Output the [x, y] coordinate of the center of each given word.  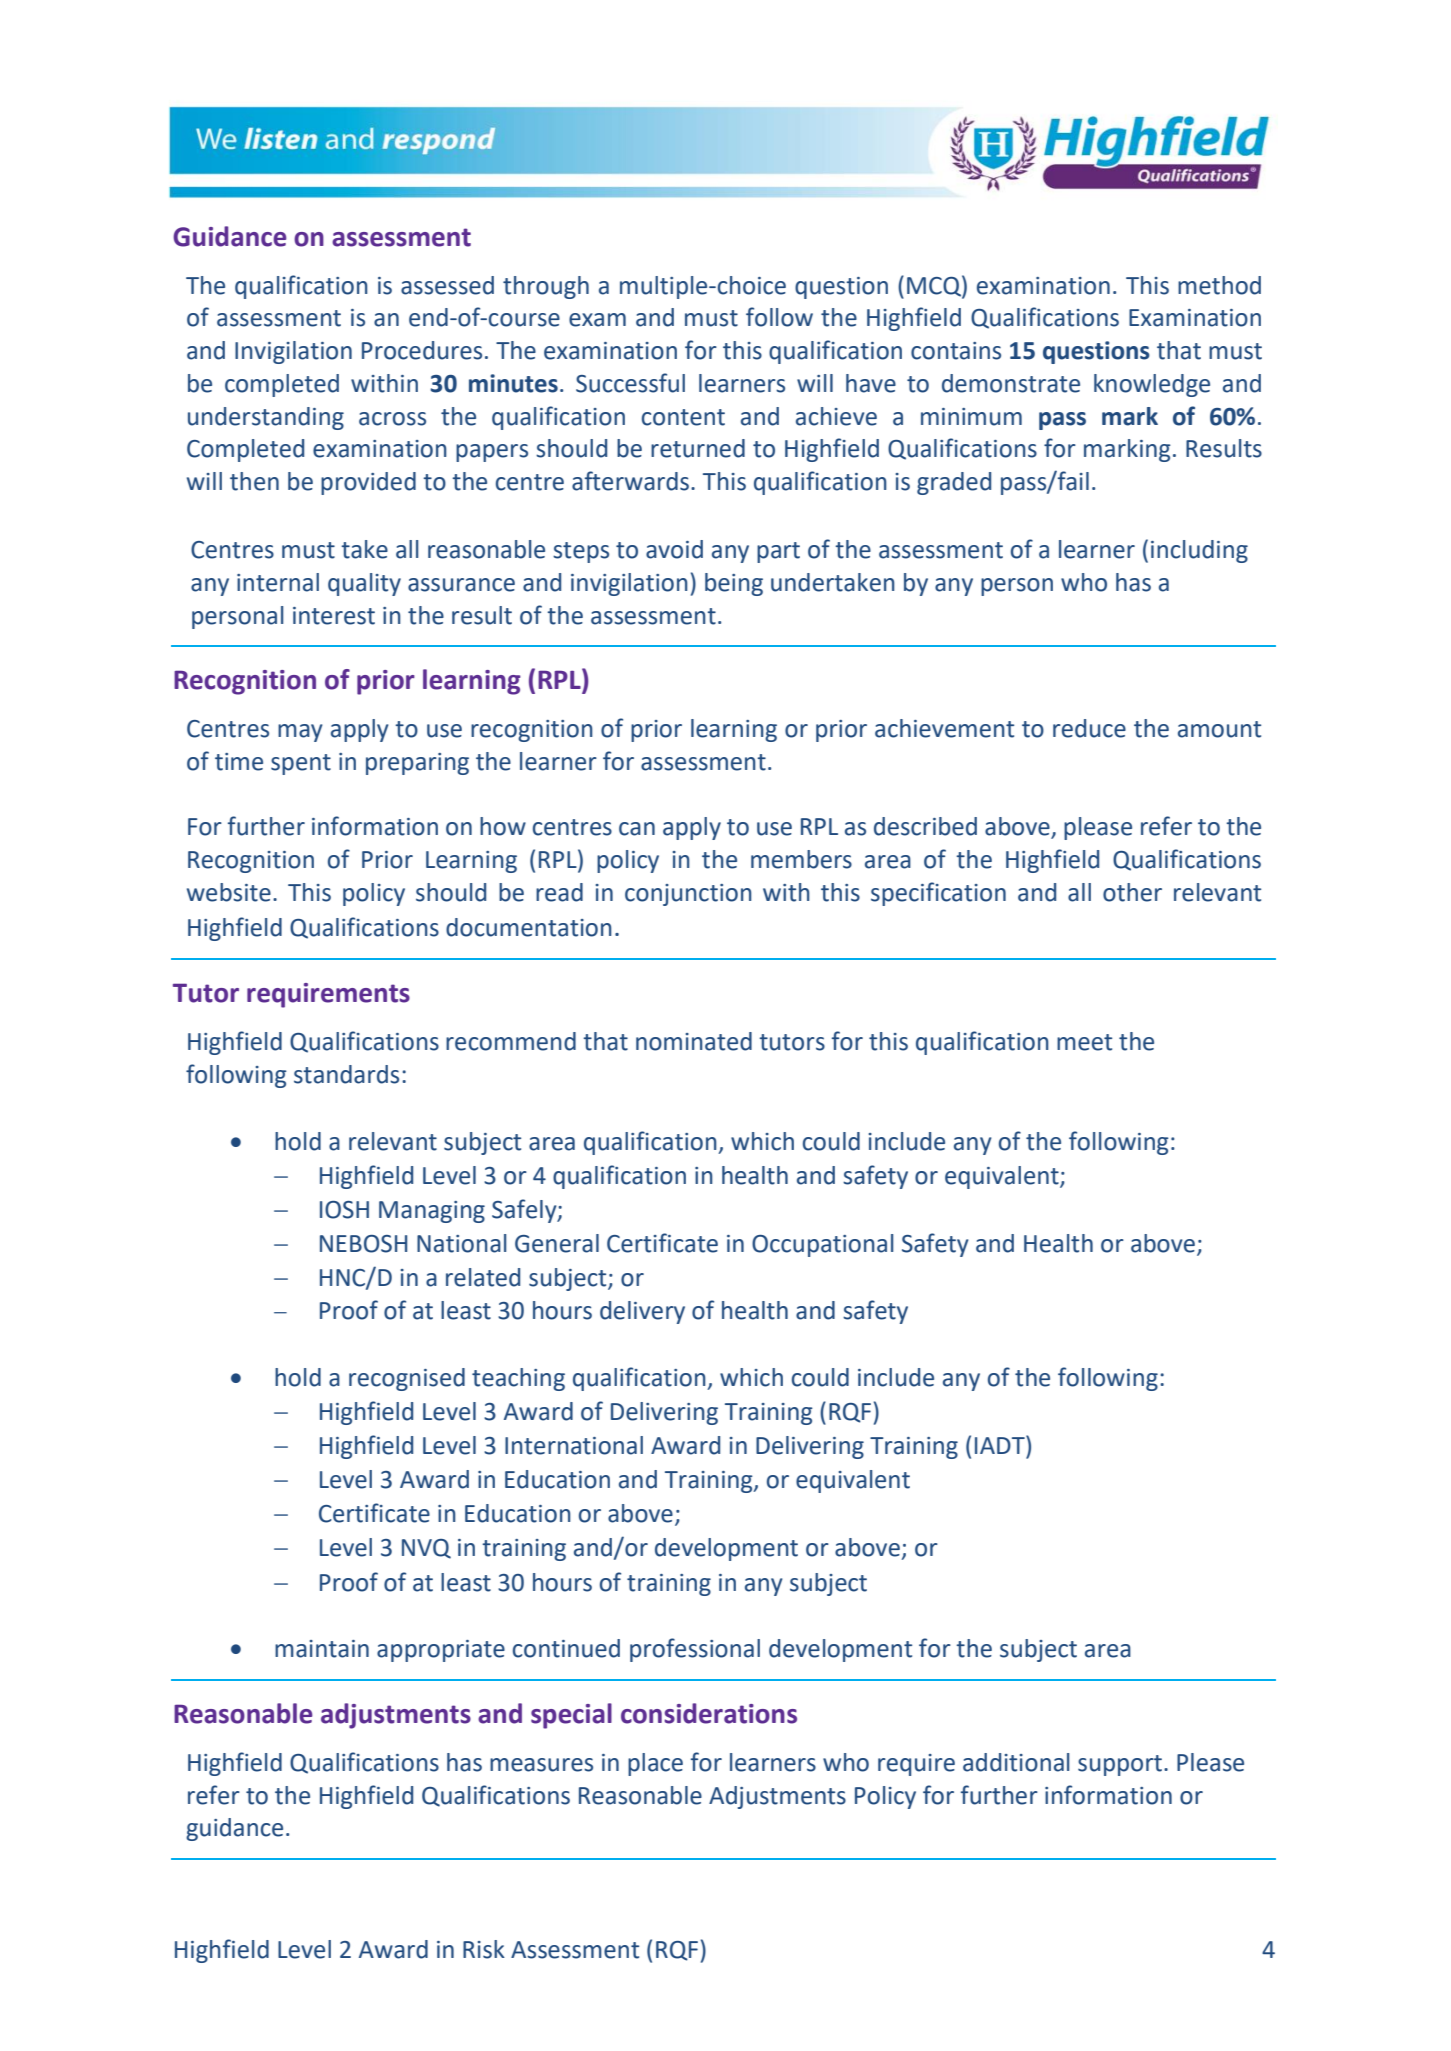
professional [695, 1650]
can [637, 829]
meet [1084, 1042]
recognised [407, 1379]
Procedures [422, 350]
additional [1016, 1762]
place [655, 1764]
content [683, 417]
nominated [694, 1041]
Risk [484, 1949]
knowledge [1152, 385]
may [300, 733]
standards [346, 1074]
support [1121, 1765]
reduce [1089, 728]
